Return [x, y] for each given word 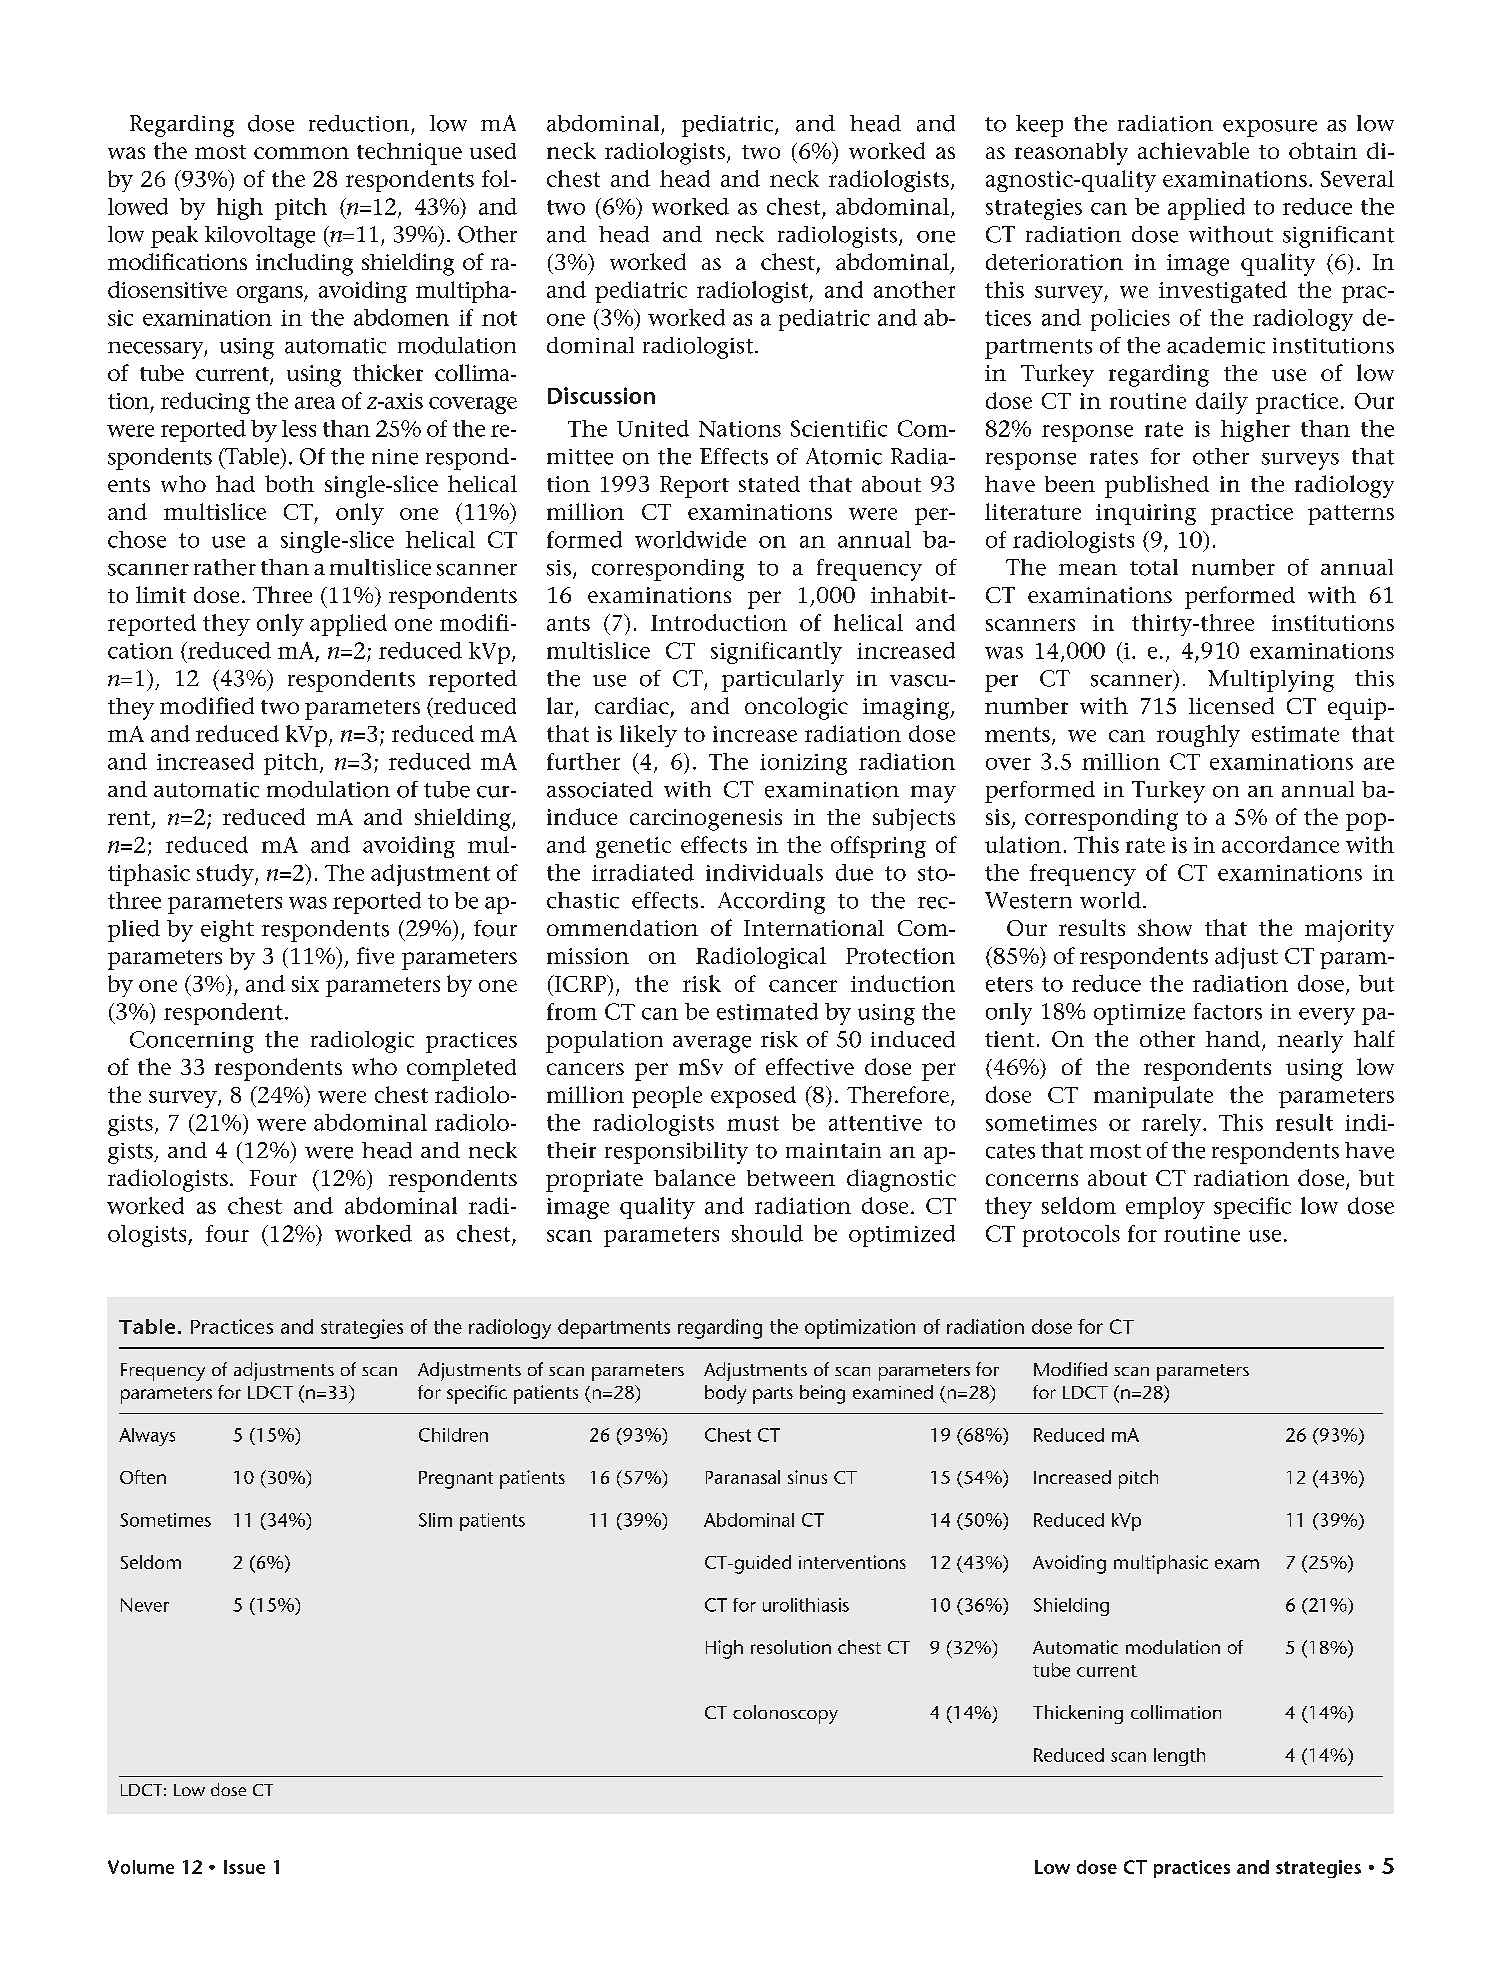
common [301, 153]
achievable [1193, 150]
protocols [1071, 1236]
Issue [244, 1867]
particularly [783, 681]
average [712, 1044]
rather [225, 567]
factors [1228, 1011]
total [1154, 567]
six [305, 984]
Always [147, 1437]
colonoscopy [785, 1714]
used [493, 151]
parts [773, 1395]
